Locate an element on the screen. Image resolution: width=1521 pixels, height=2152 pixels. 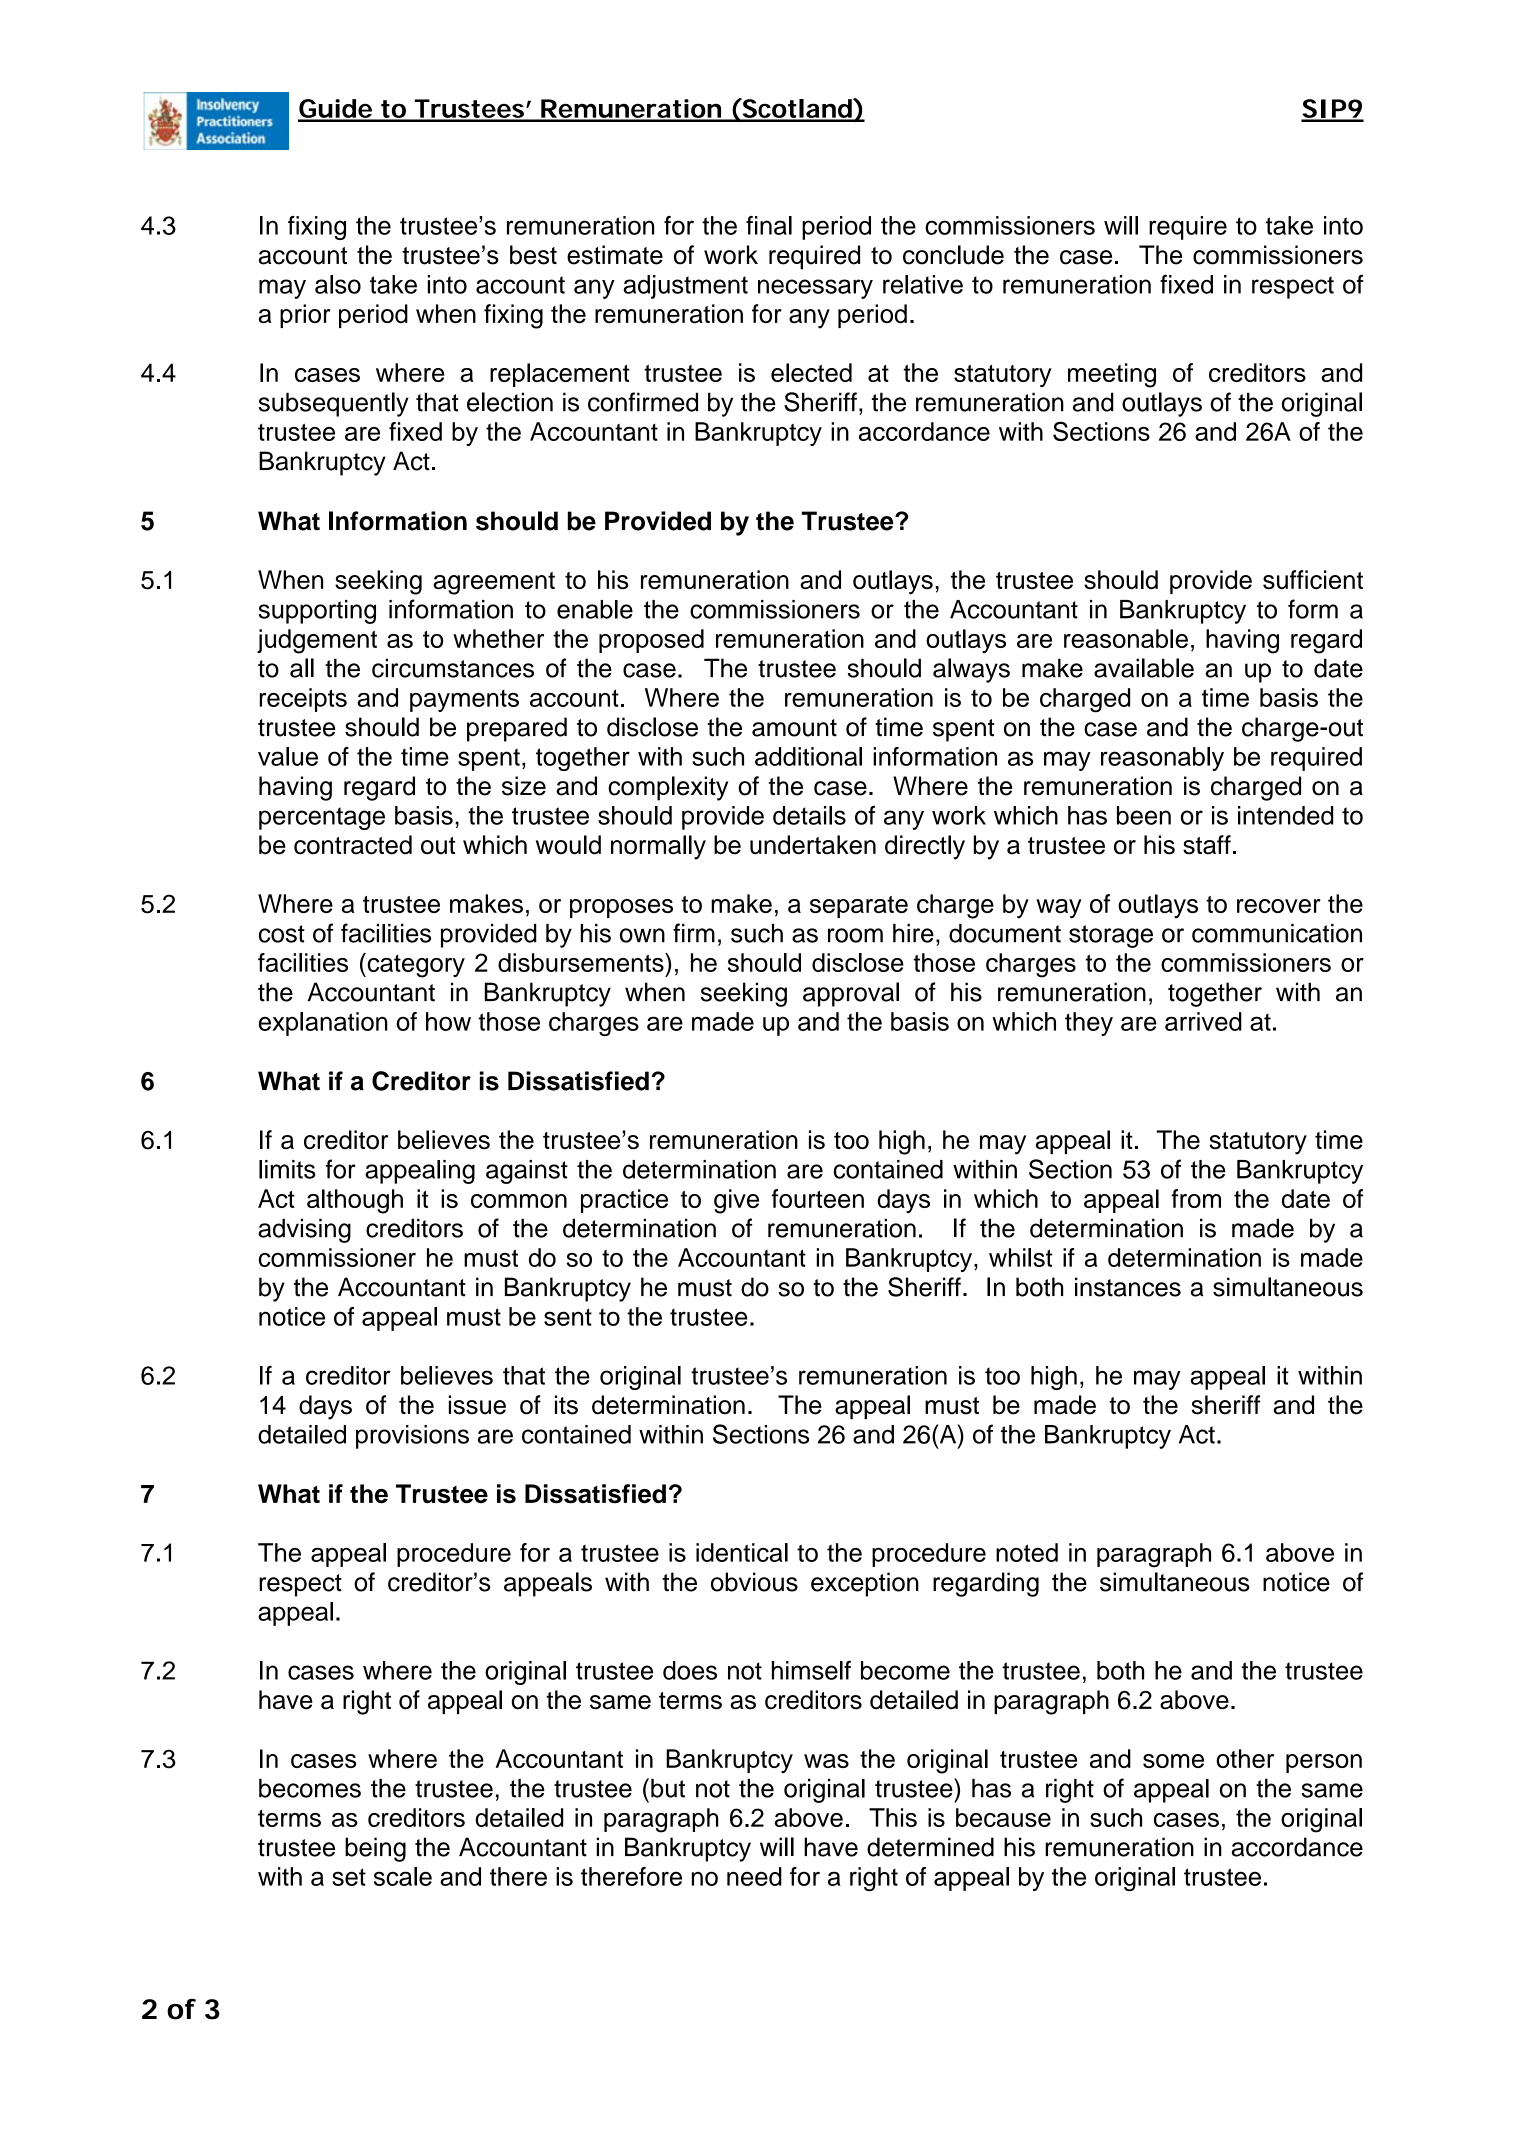
meeting is located at coordinates (1112, 375).
